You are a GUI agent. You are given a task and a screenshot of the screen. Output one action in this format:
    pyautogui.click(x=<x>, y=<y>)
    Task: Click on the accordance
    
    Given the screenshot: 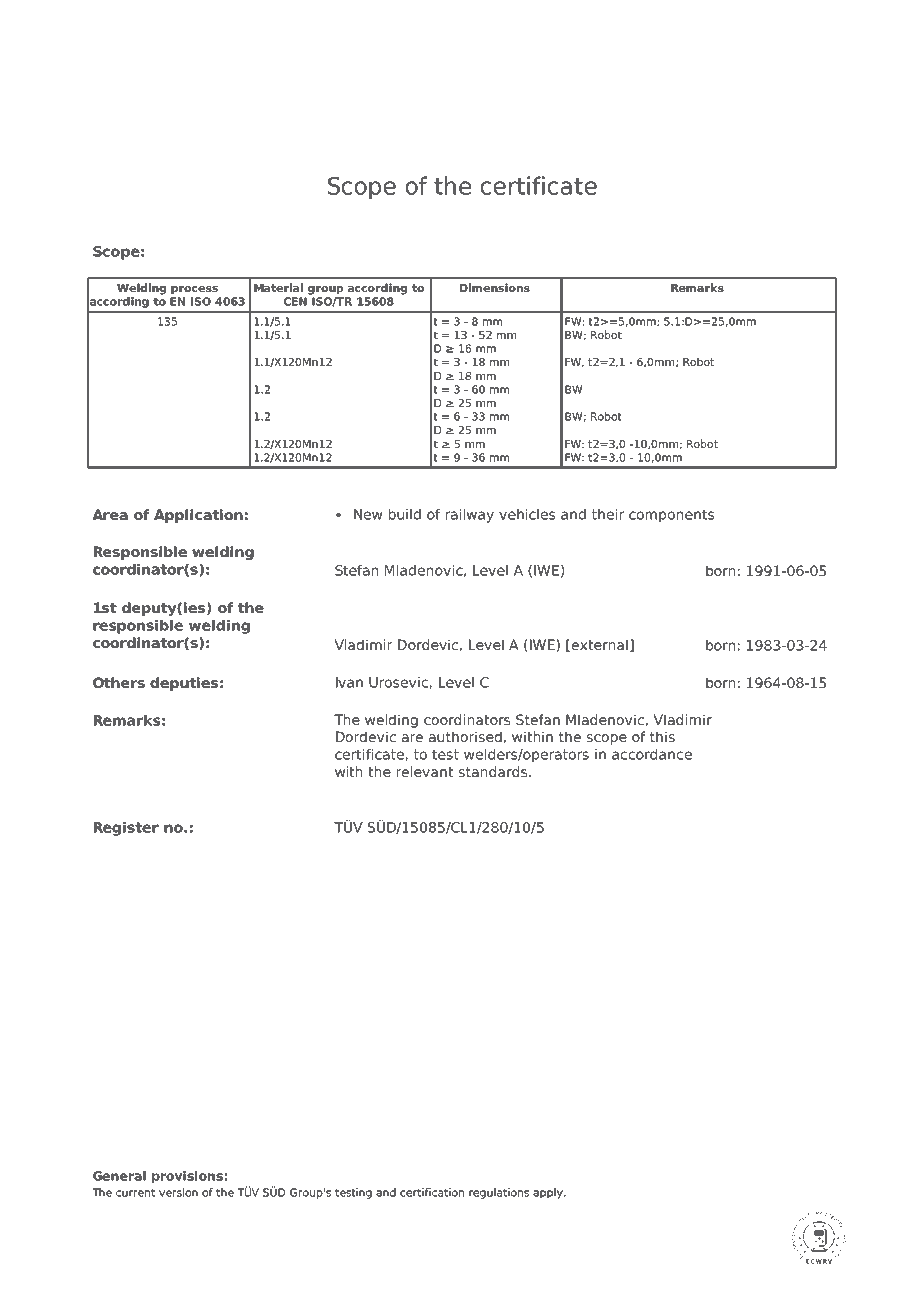 What is the action you would take?
    pyautogui.click(x=652, y=754)
